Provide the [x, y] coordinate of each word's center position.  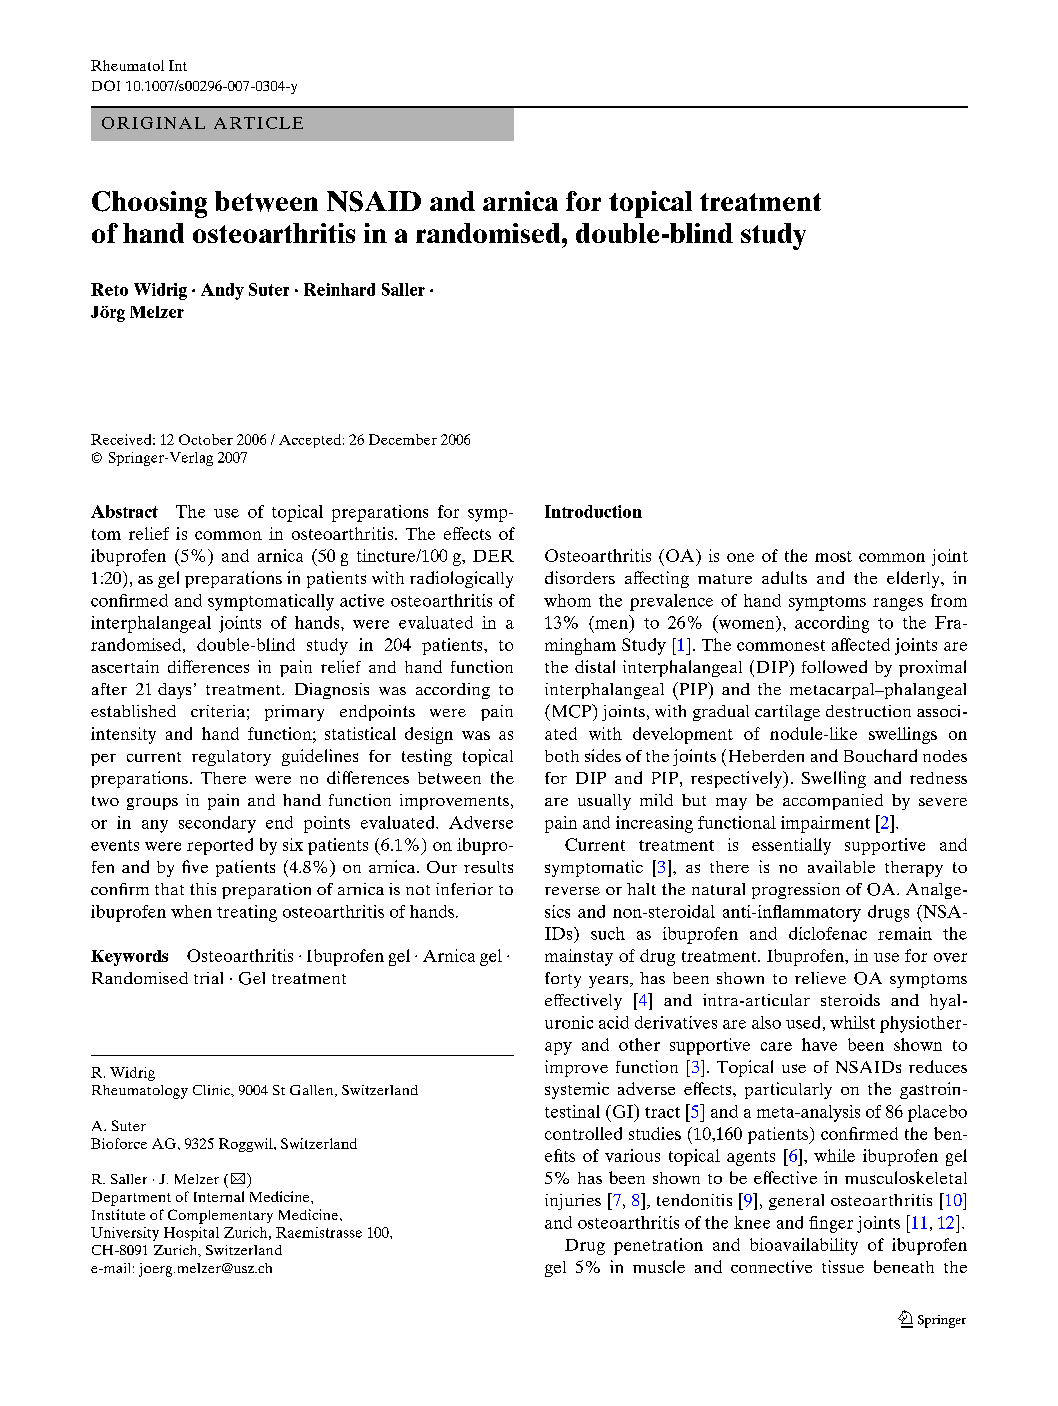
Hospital [191, 1234]
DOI [106, 85]
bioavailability [804, 1246]
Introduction [593, 511]
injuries [573, 1202]
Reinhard [339, 289]
